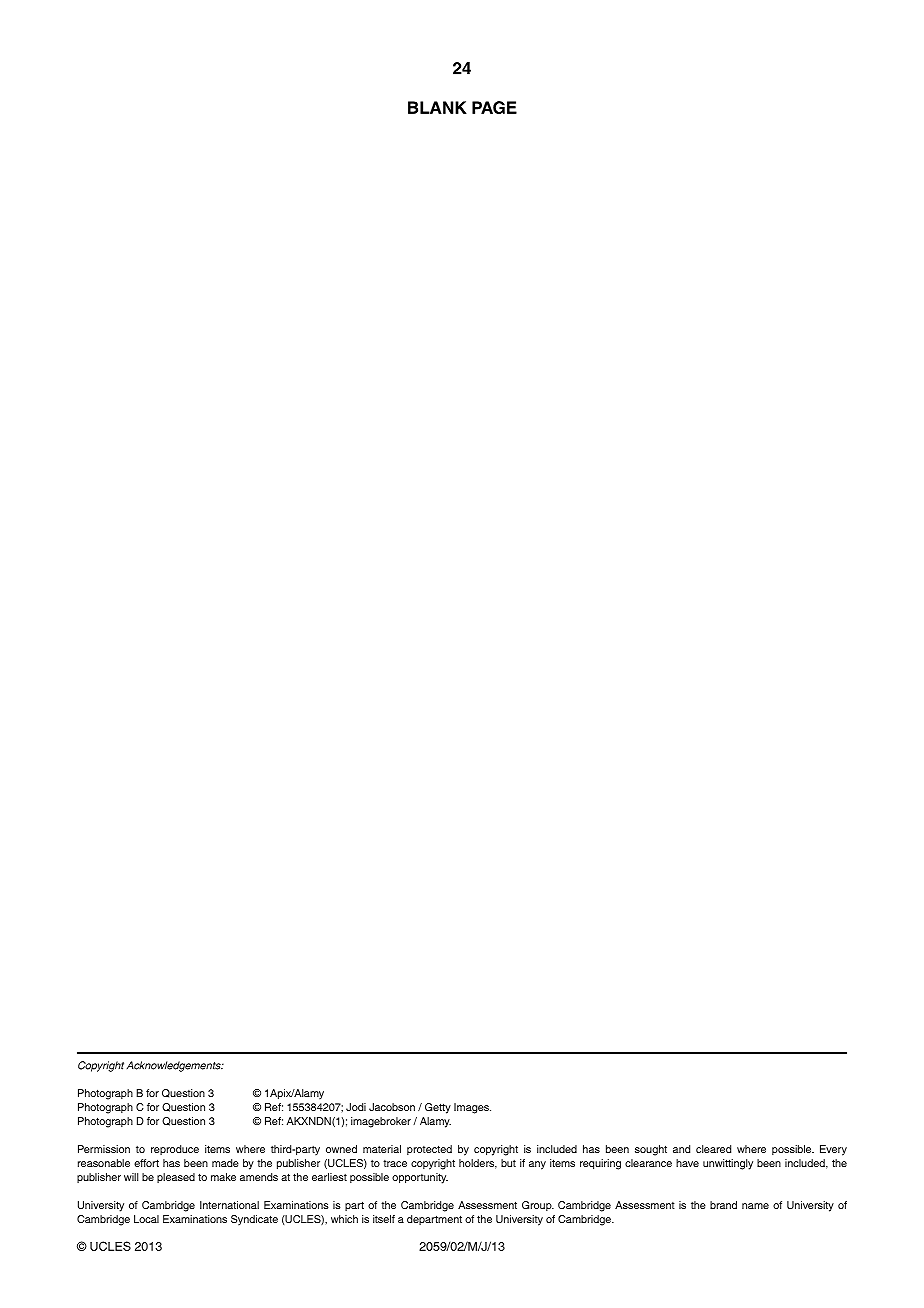  Describe the element at coordinates (392, 1107) in the document. I see `Jacobson` at that location.
